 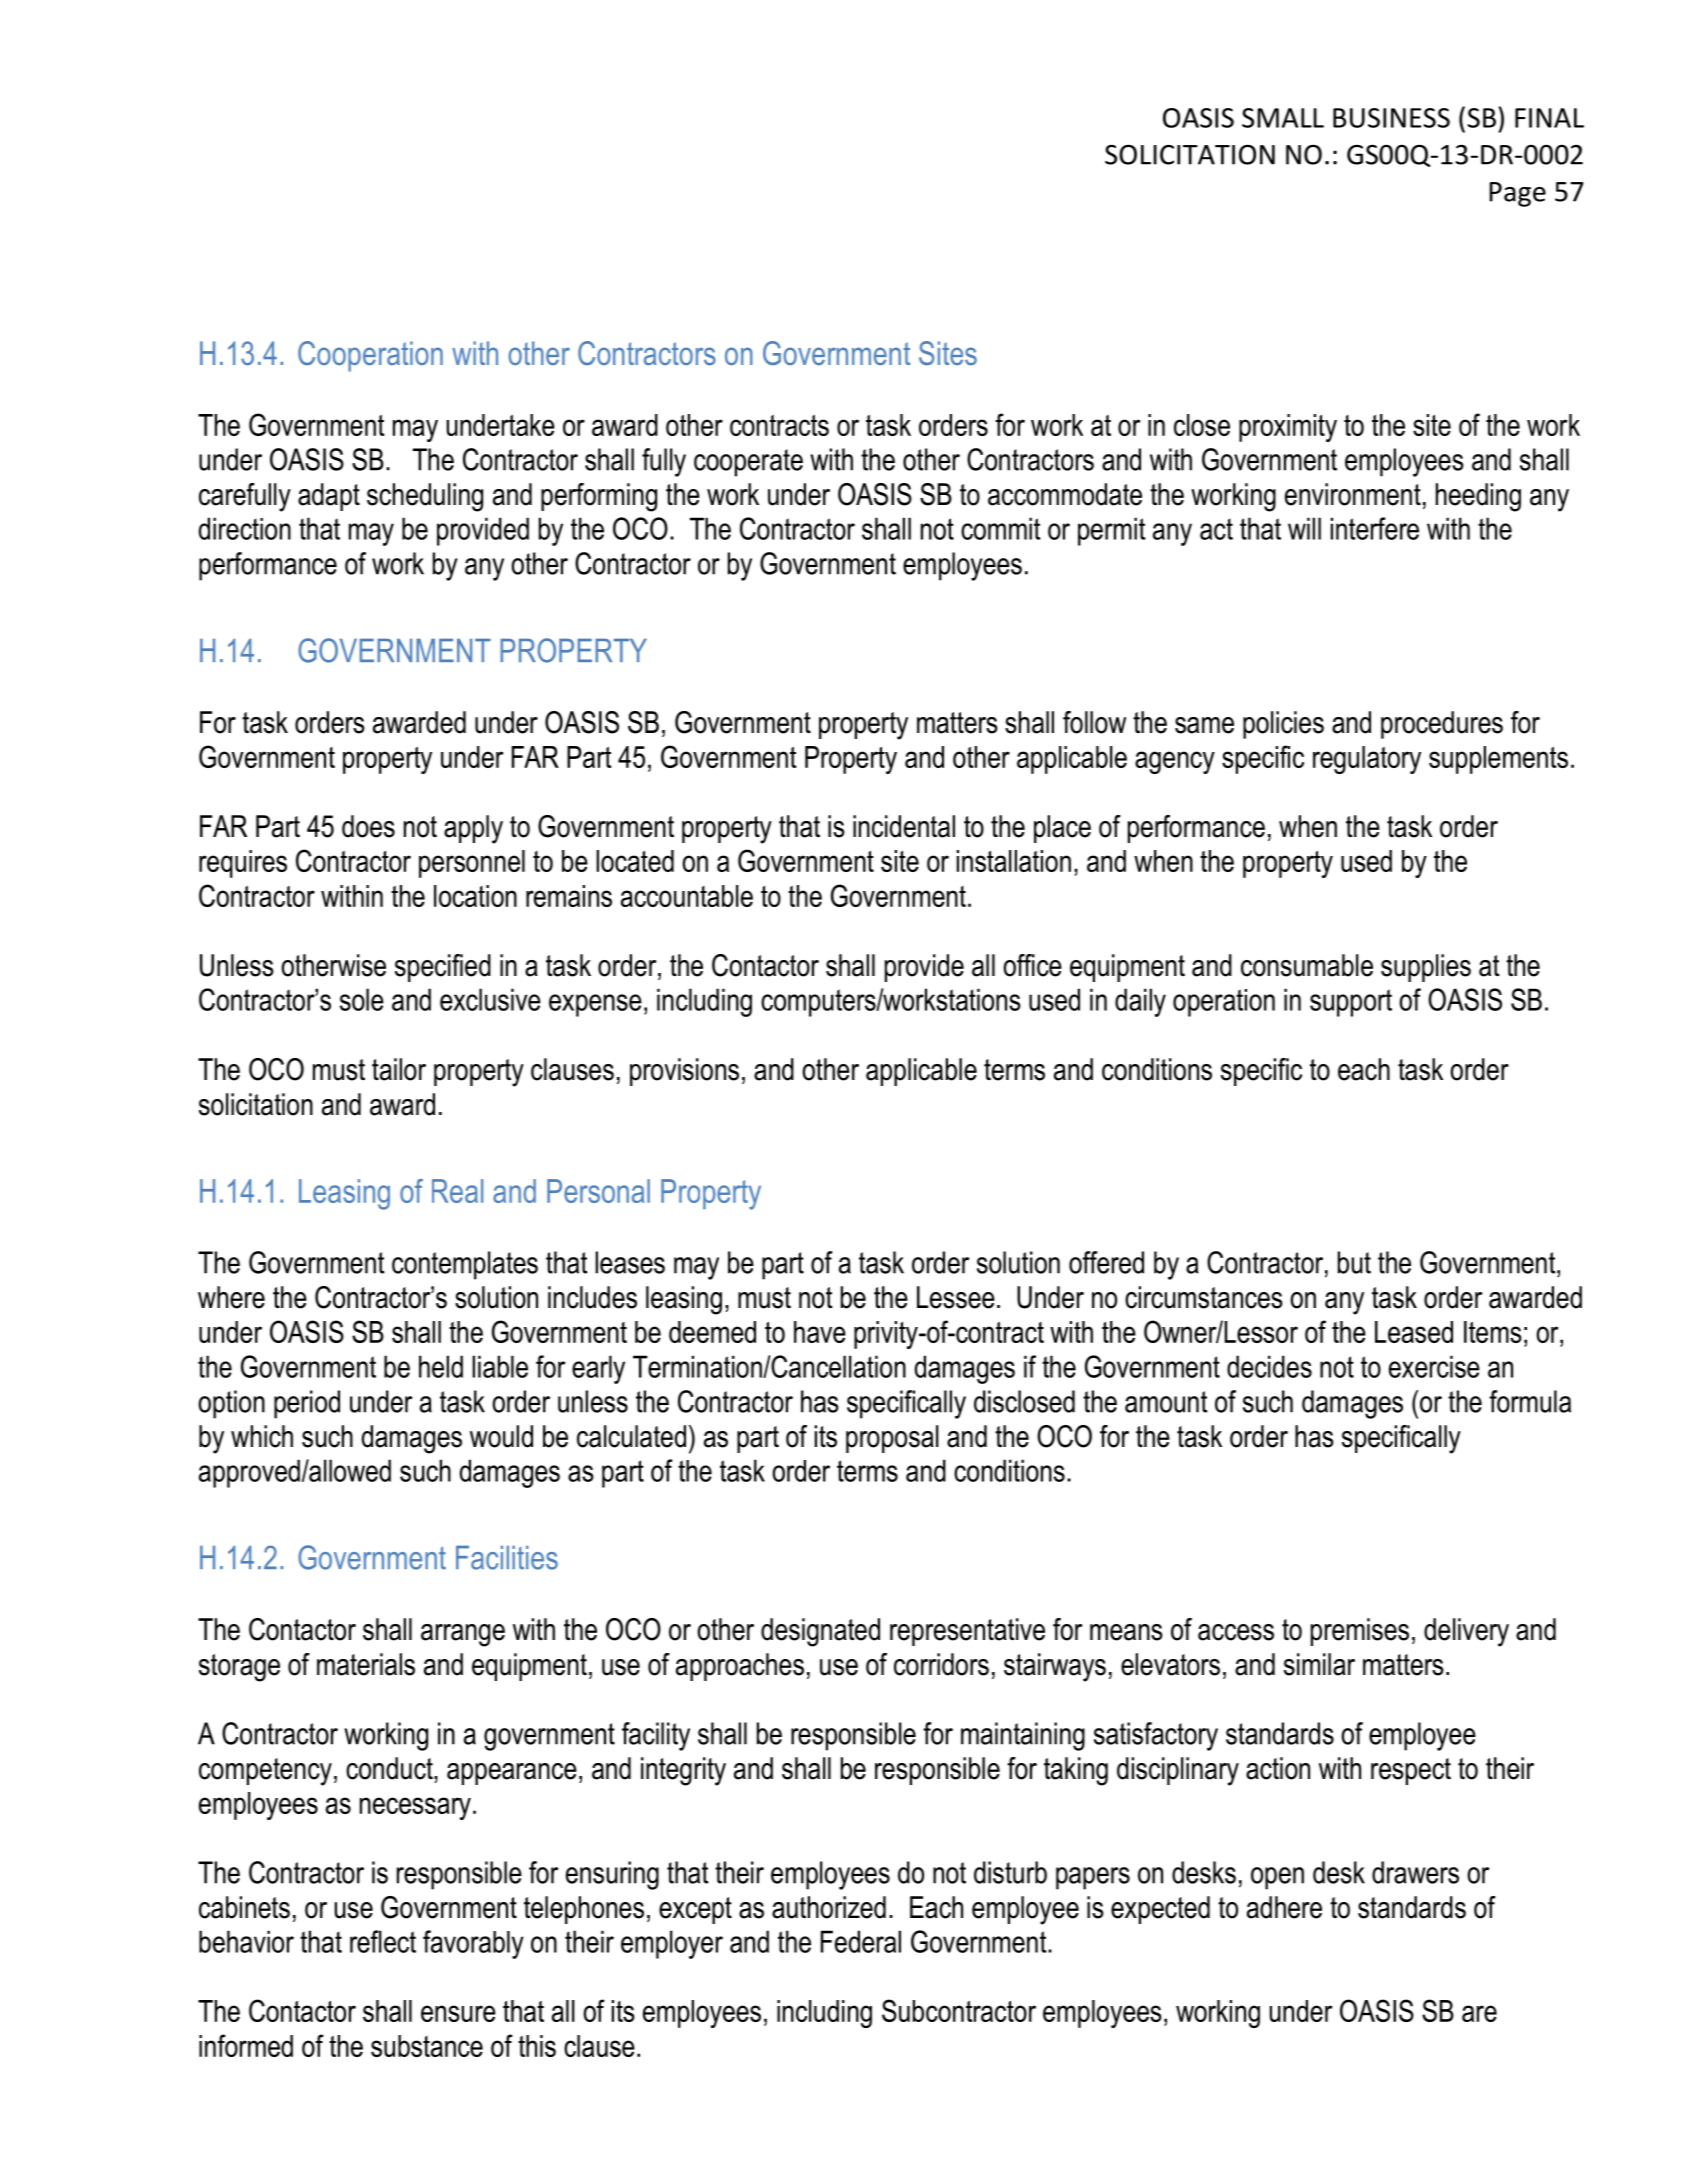 What do you see at coordinates (383, 1941) in the screenshot?
I see `reflect` at bounding box center [383, 1941].
